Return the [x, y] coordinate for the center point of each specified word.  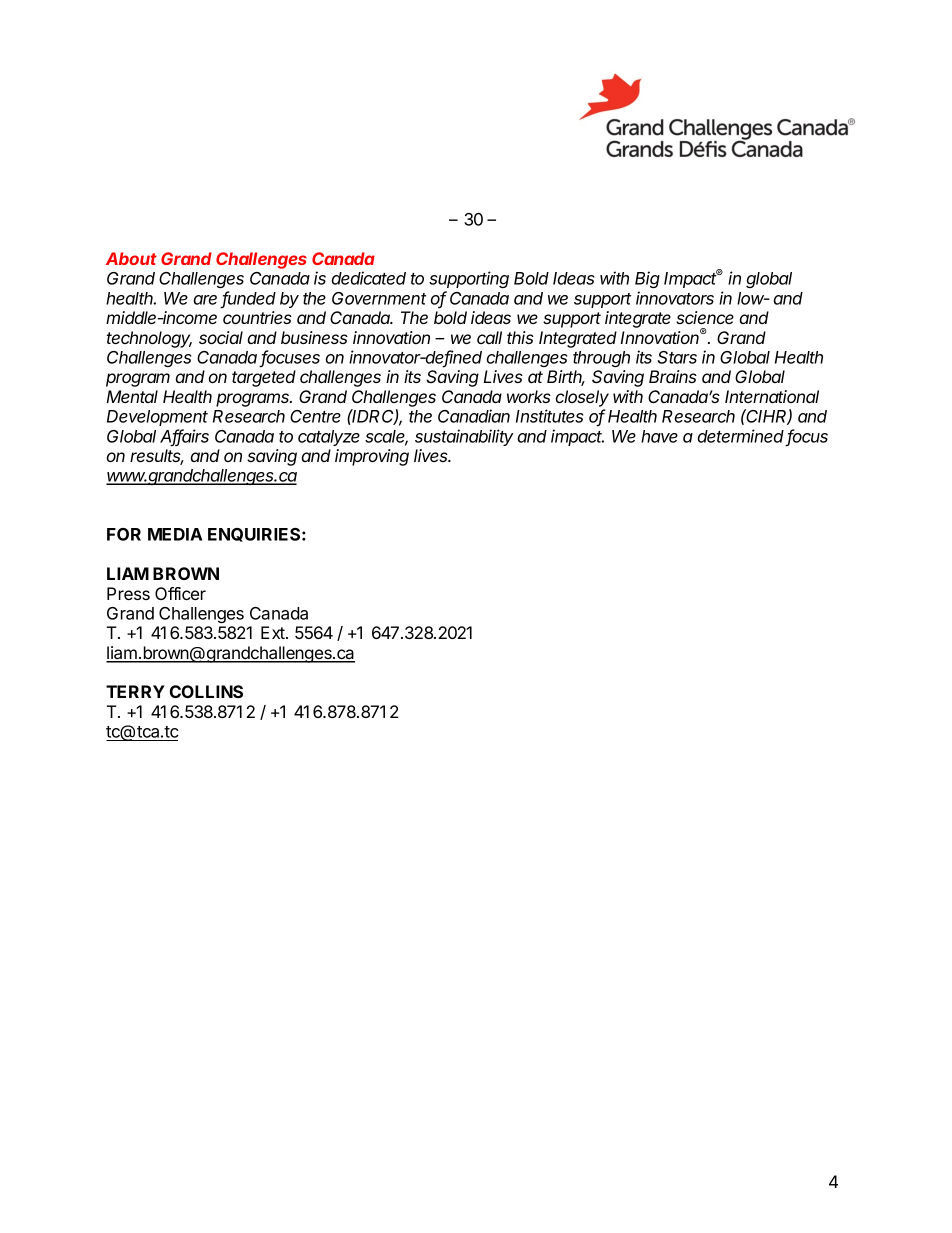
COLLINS [206, 691]
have [659, 436]
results [157, 457]
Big [647, 279]
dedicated [369, 278]
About [131, 258]
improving [372, 457]
